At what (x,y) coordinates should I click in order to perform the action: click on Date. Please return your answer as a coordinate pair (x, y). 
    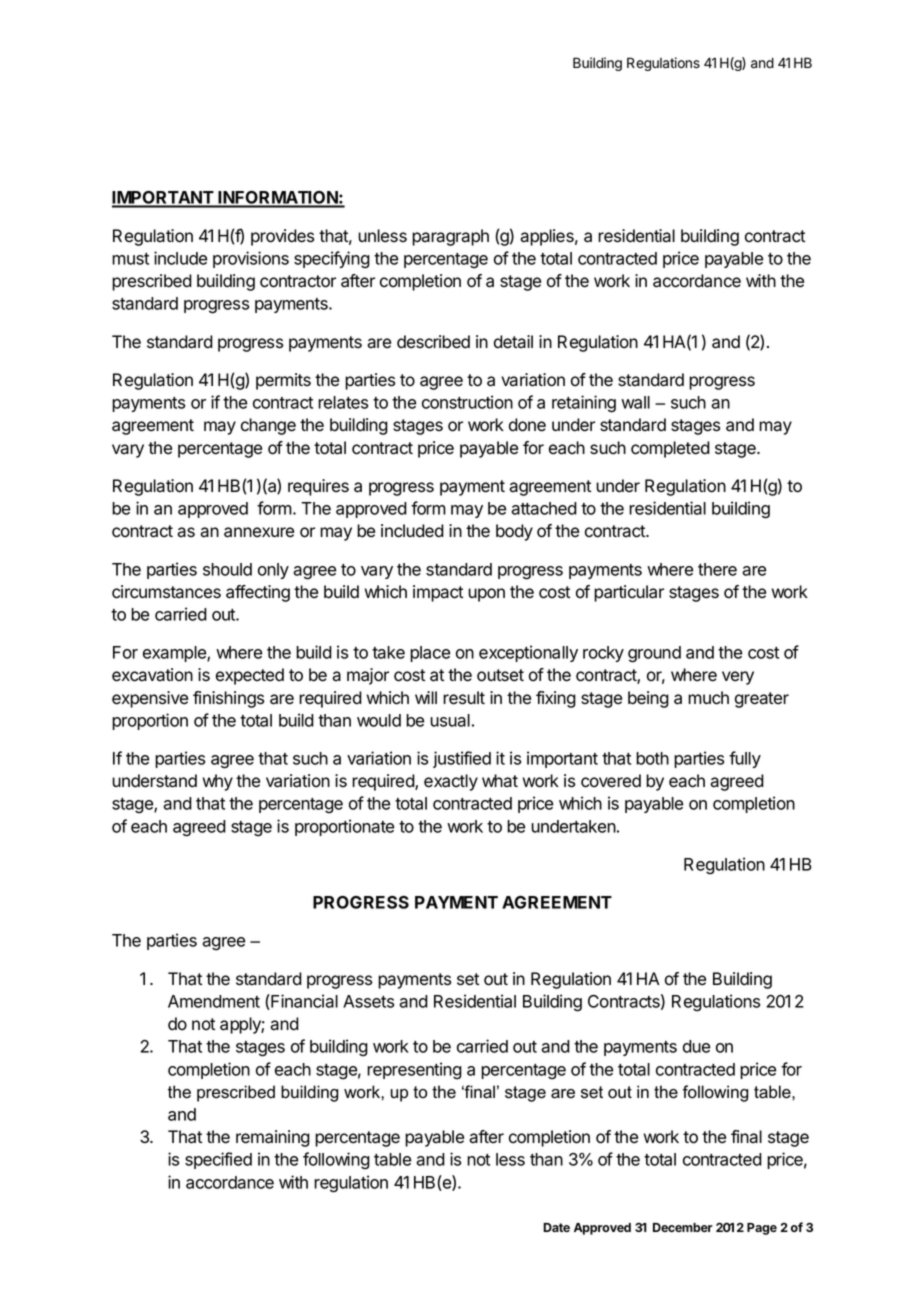
    Looking at the image, I should click on (556, 1227).
